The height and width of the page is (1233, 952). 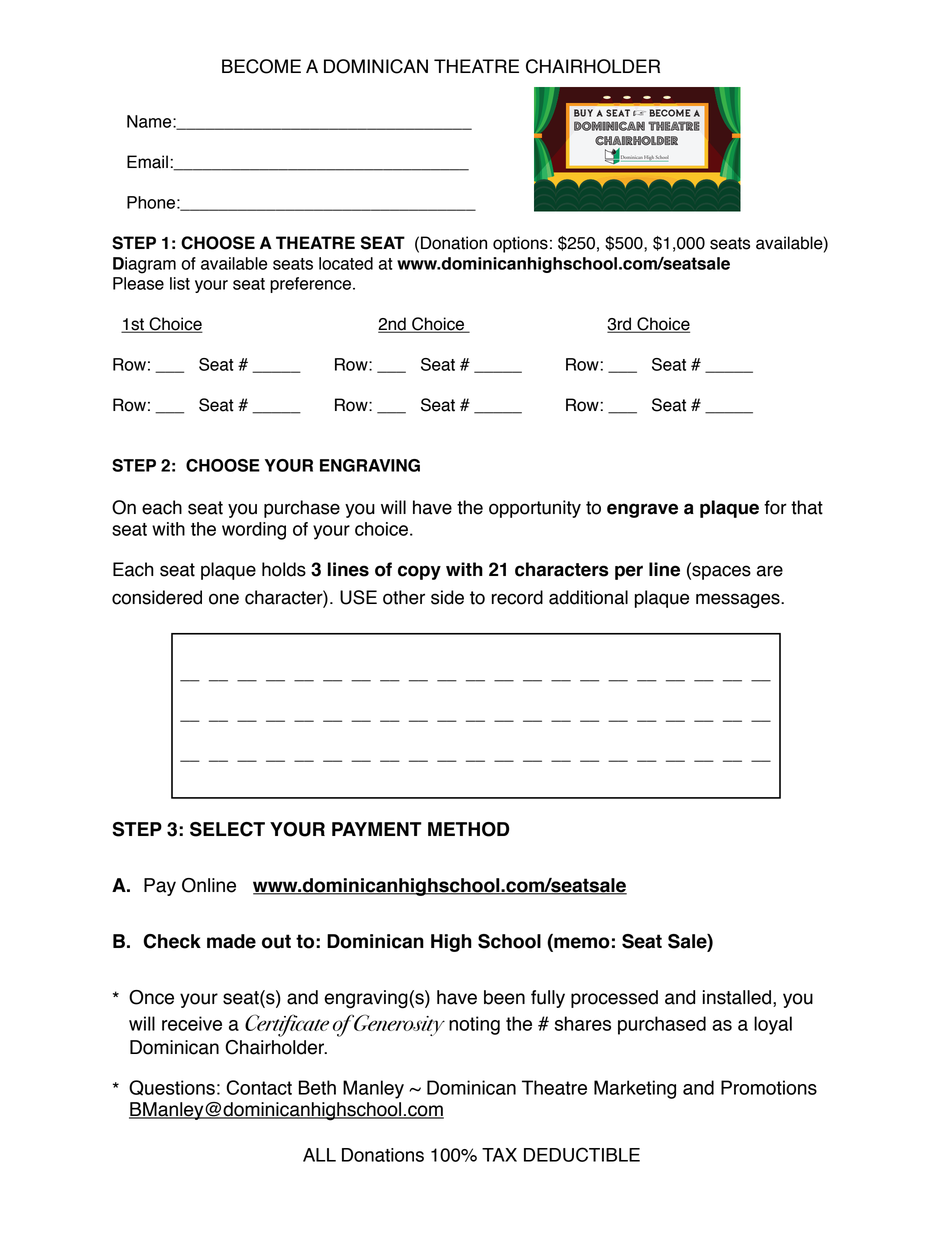 I want to click on options, so click(x=520, y=244).
